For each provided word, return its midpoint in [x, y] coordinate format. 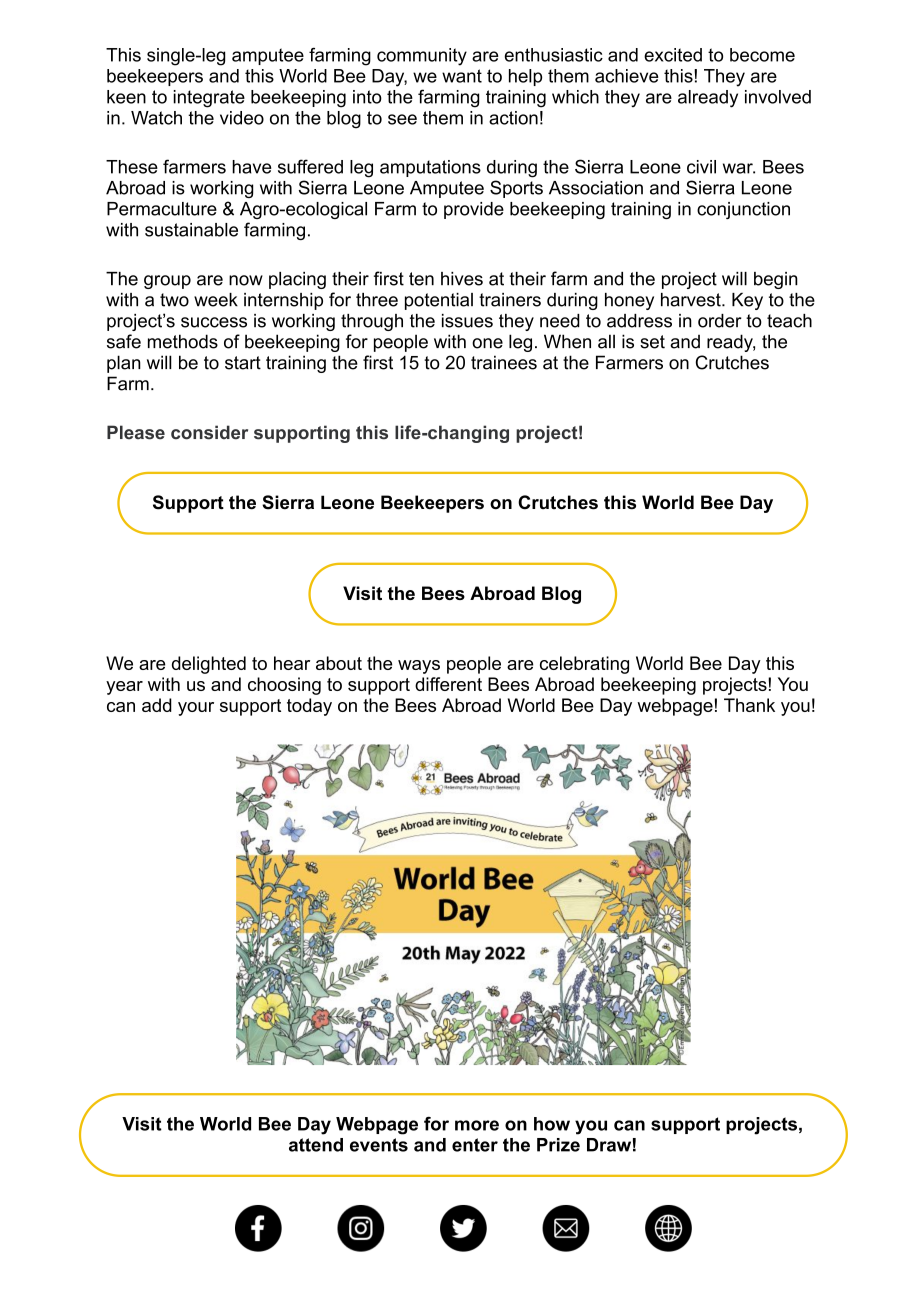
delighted [209, 665]
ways [419, 667]
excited [673, 55]
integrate [209, 99]
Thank [749, 705]
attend [316, 1145]
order [720, 321]
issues [467, 321]
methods [183, 341]
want [462, 76]
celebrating [584, 665]
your [196, 709]
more [477, 1125]
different [448, 684]
